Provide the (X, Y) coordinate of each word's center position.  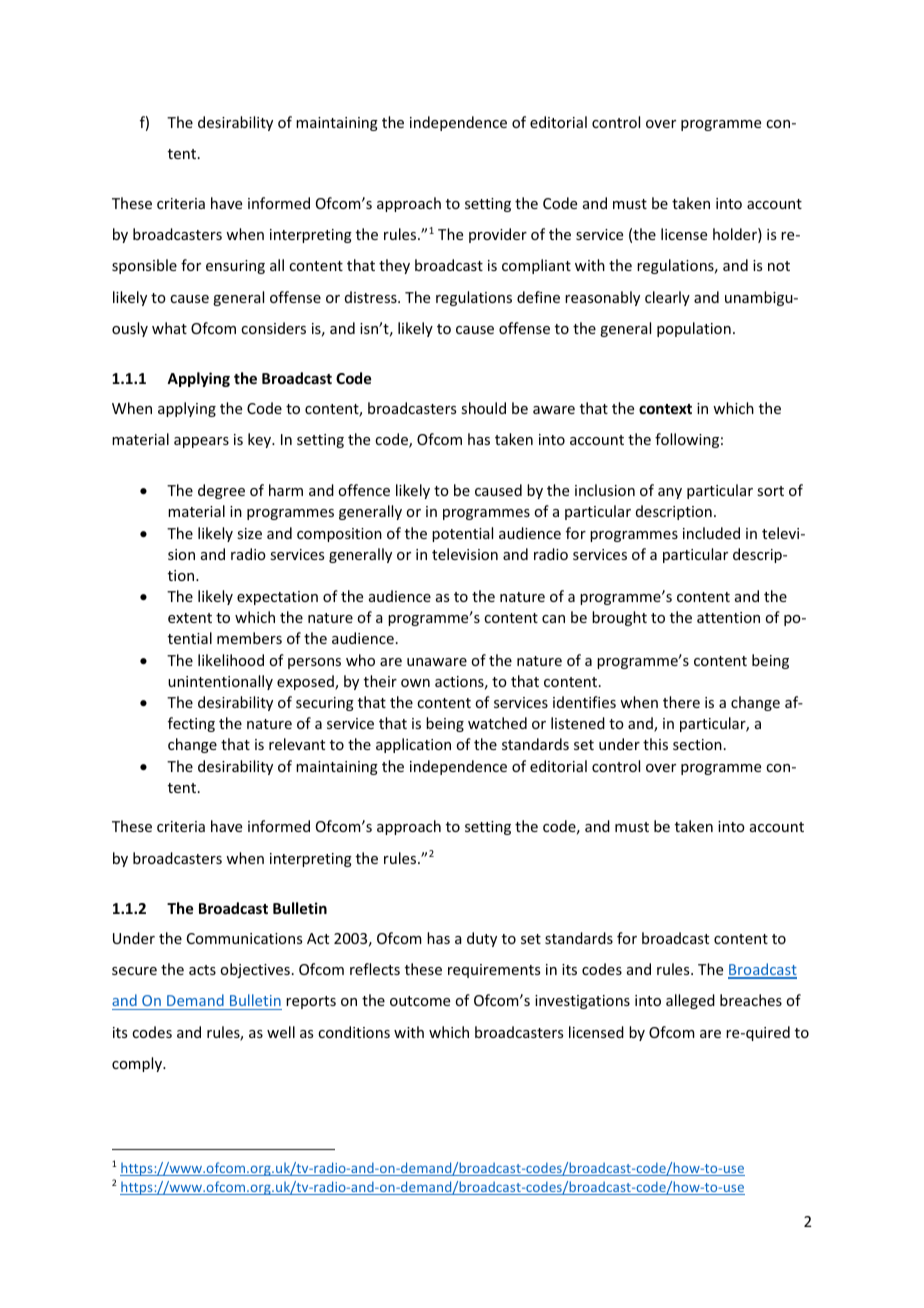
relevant (297, 744)
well (281, 1032)
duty (482, 939)
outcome (420, 1001)
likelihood (231, 660)
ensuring (235, 267)
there (681, 702)
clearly (667, 298)
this (655, 744)
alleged (690, 1001)
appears (201, 442)
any (670, 493)
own (415, 683)
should (483, 408)
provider (498, 235)
